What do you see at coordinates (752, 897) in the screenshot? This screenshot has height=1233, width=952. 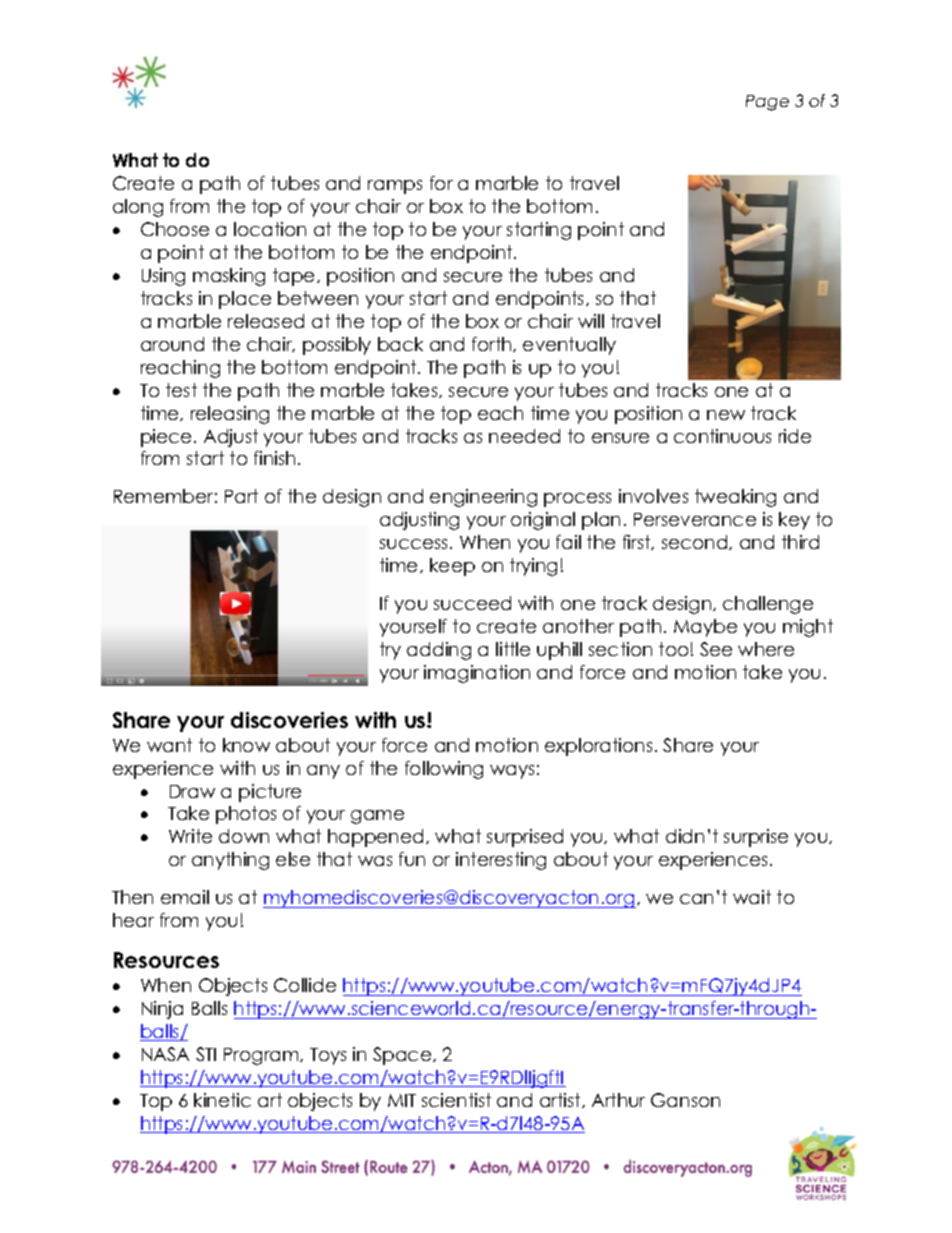 I see `wait` at bounding box center [752, 897].
